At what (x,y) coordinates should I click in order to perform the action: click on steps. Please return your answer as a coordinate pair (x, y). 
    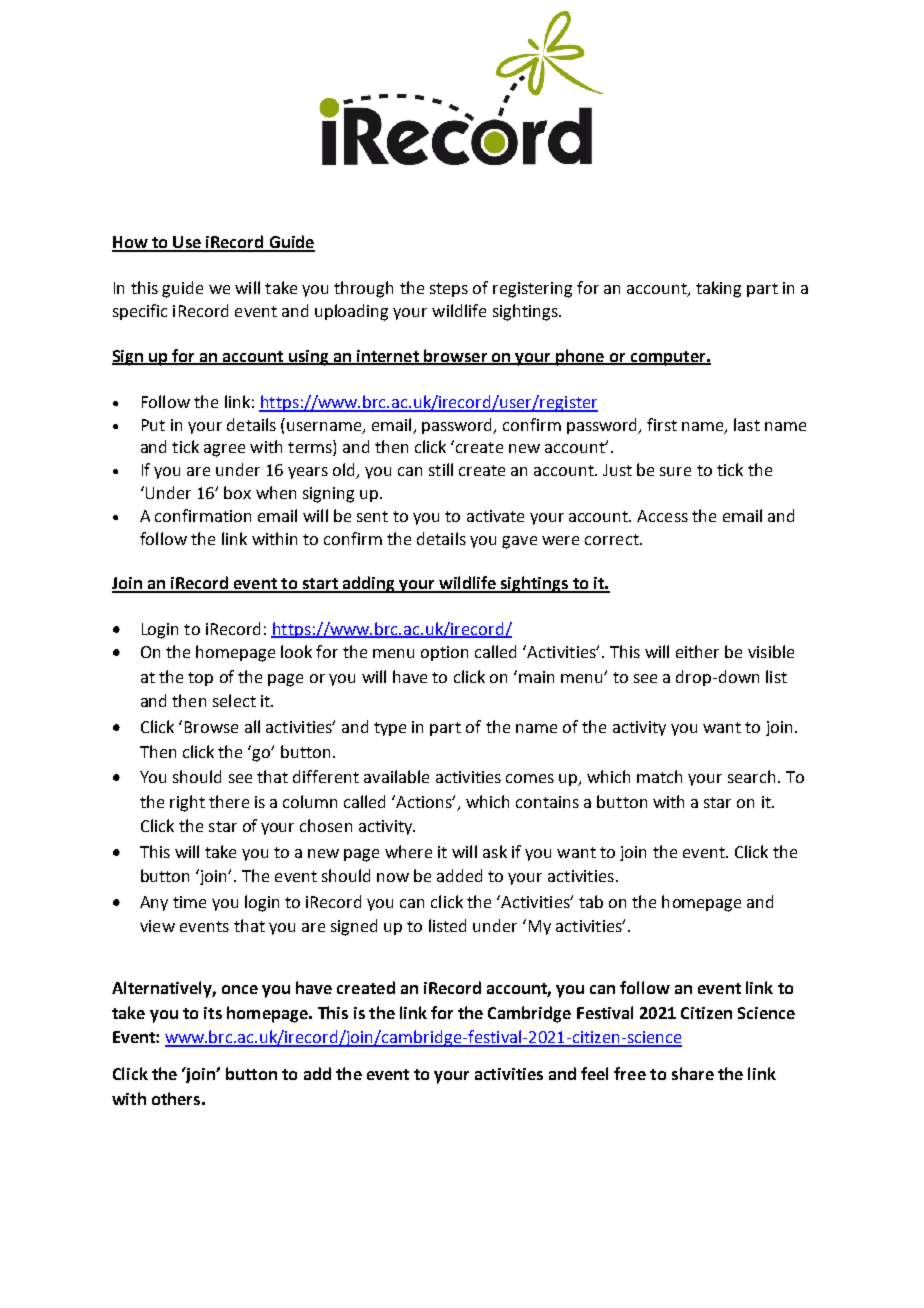
    Looking at the image, I should click on (449, 290).
